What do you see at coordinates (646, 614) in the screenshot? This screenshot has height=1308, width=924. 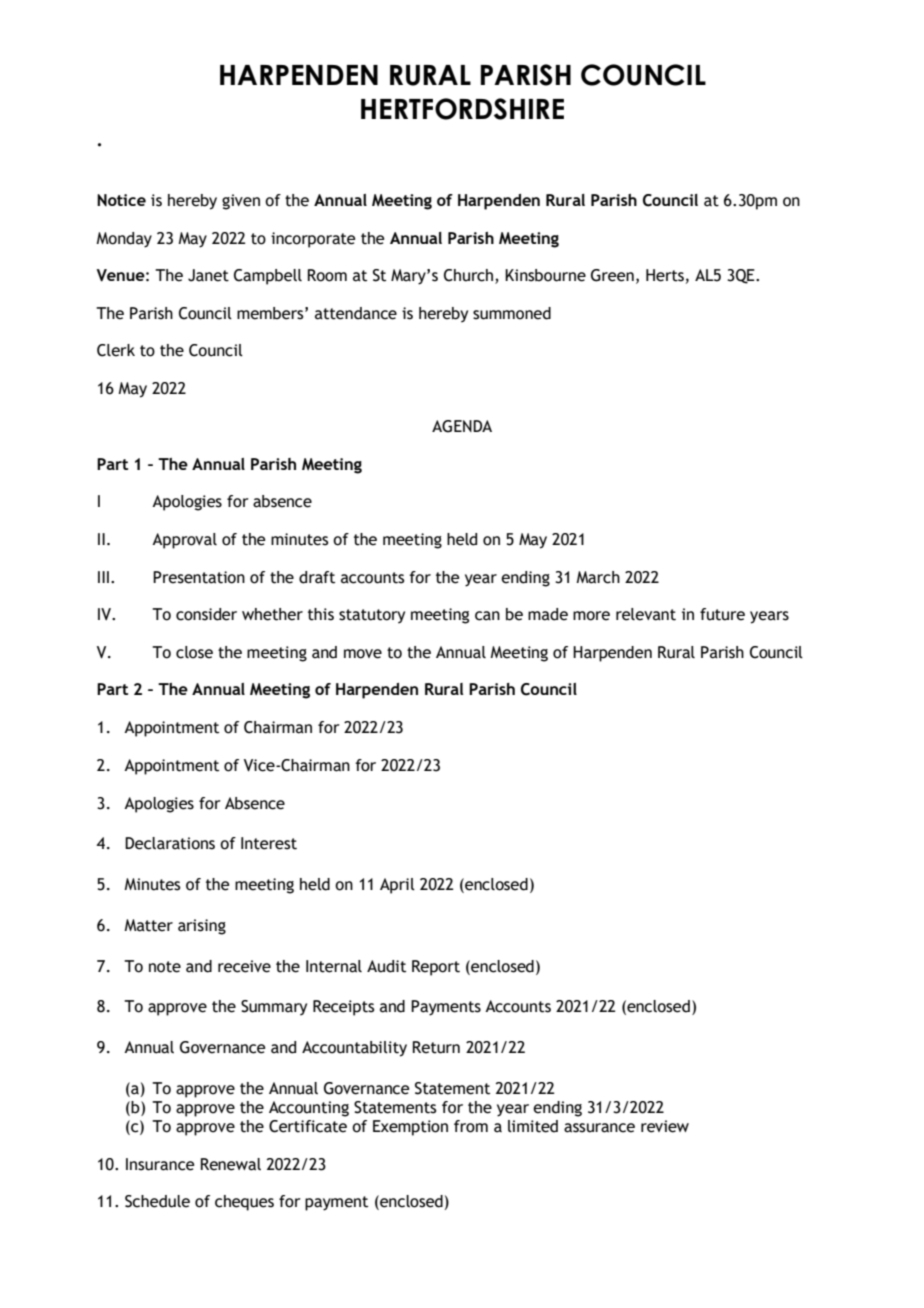 I see `relevant` at bounding box center [646, 614].
